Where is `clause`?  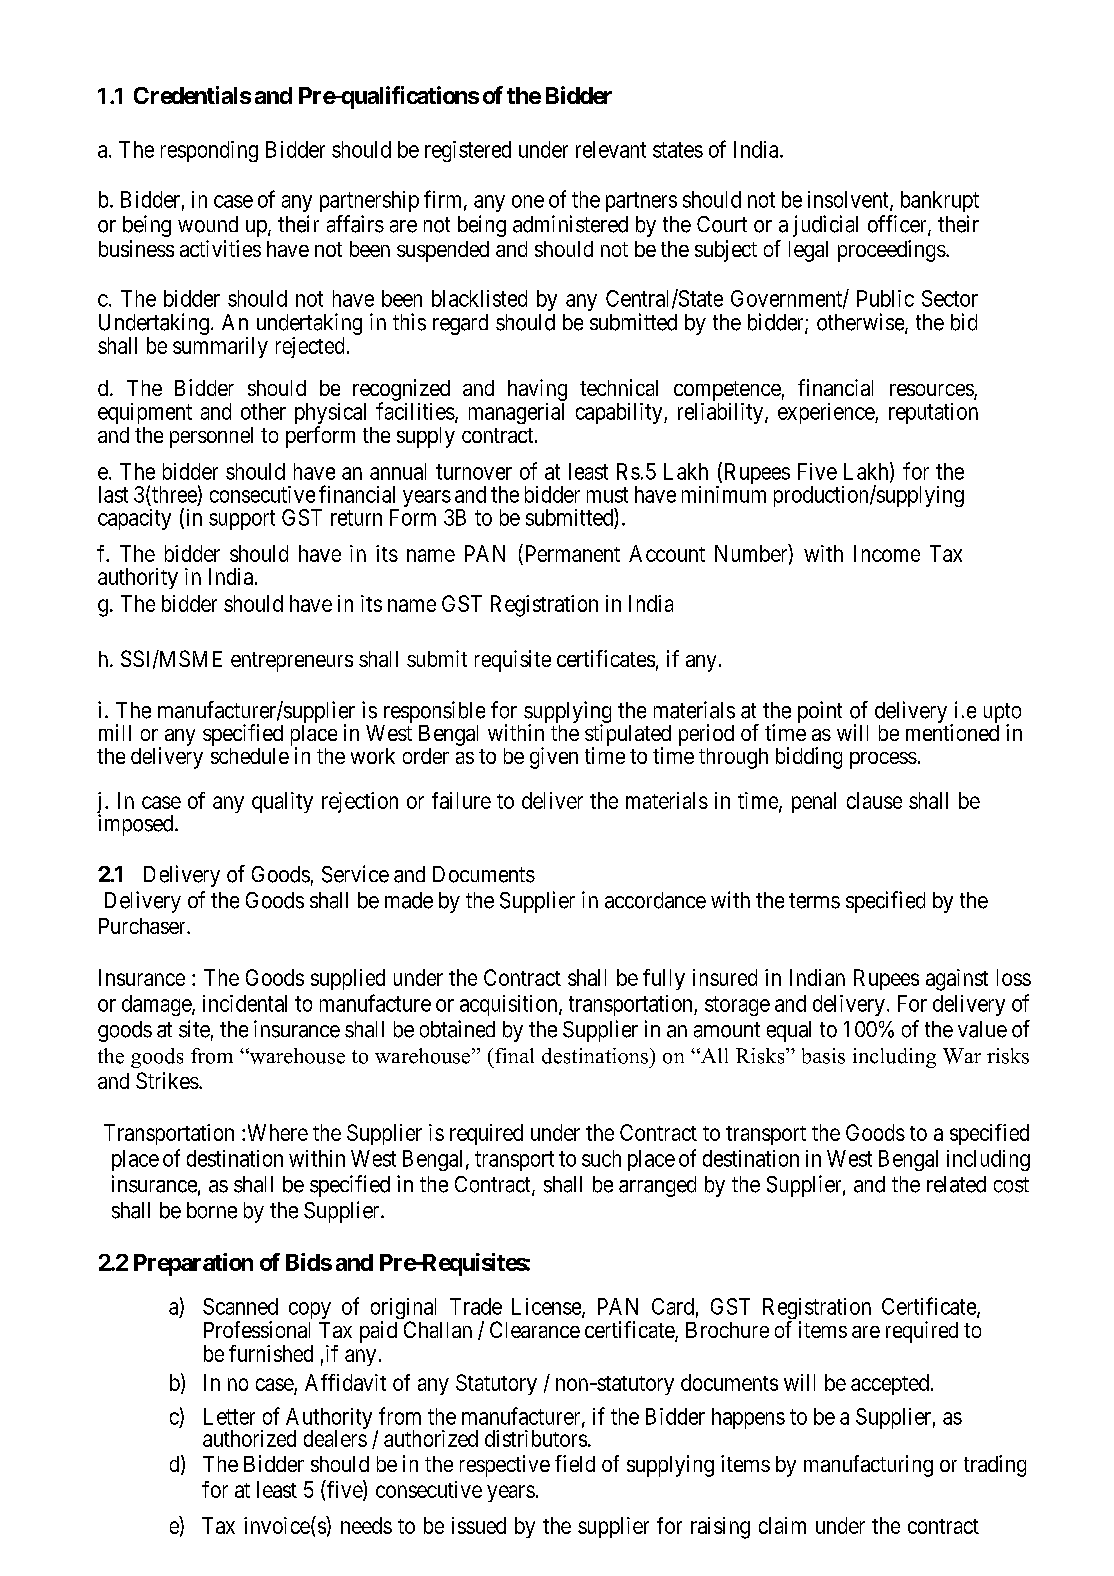 clause is located at coordinates (874, 800).
